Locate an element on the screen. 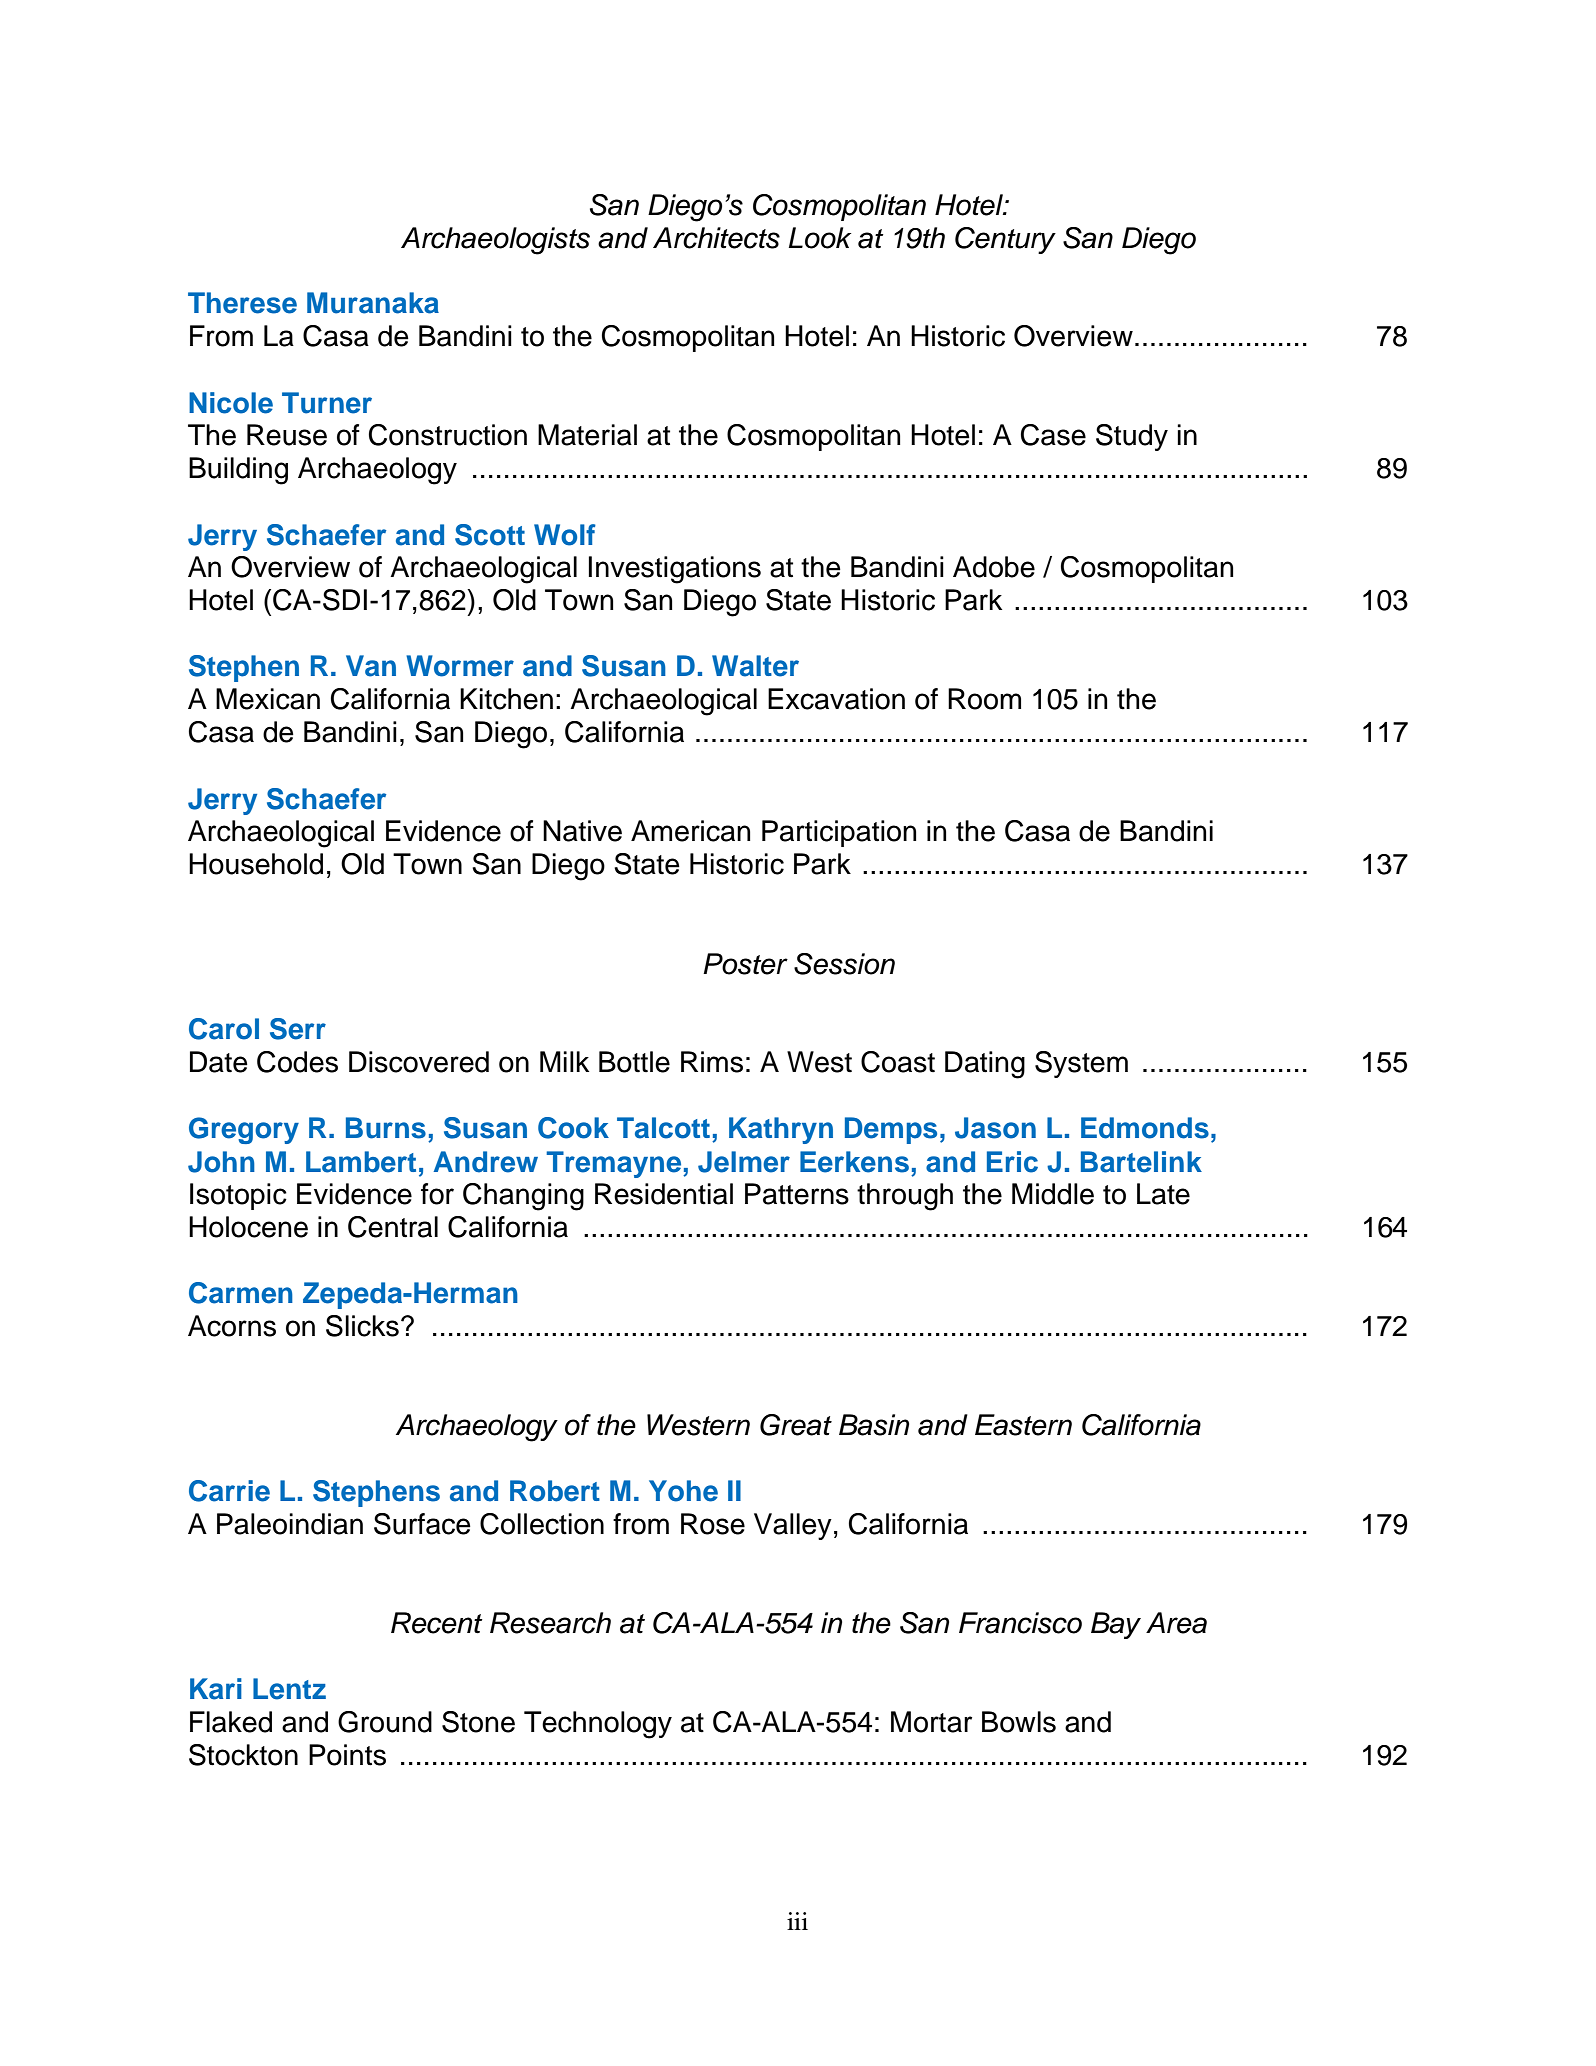 The width and height of the screenshot is (1596, 2066). Architects is located at coordinates (716, 238).
